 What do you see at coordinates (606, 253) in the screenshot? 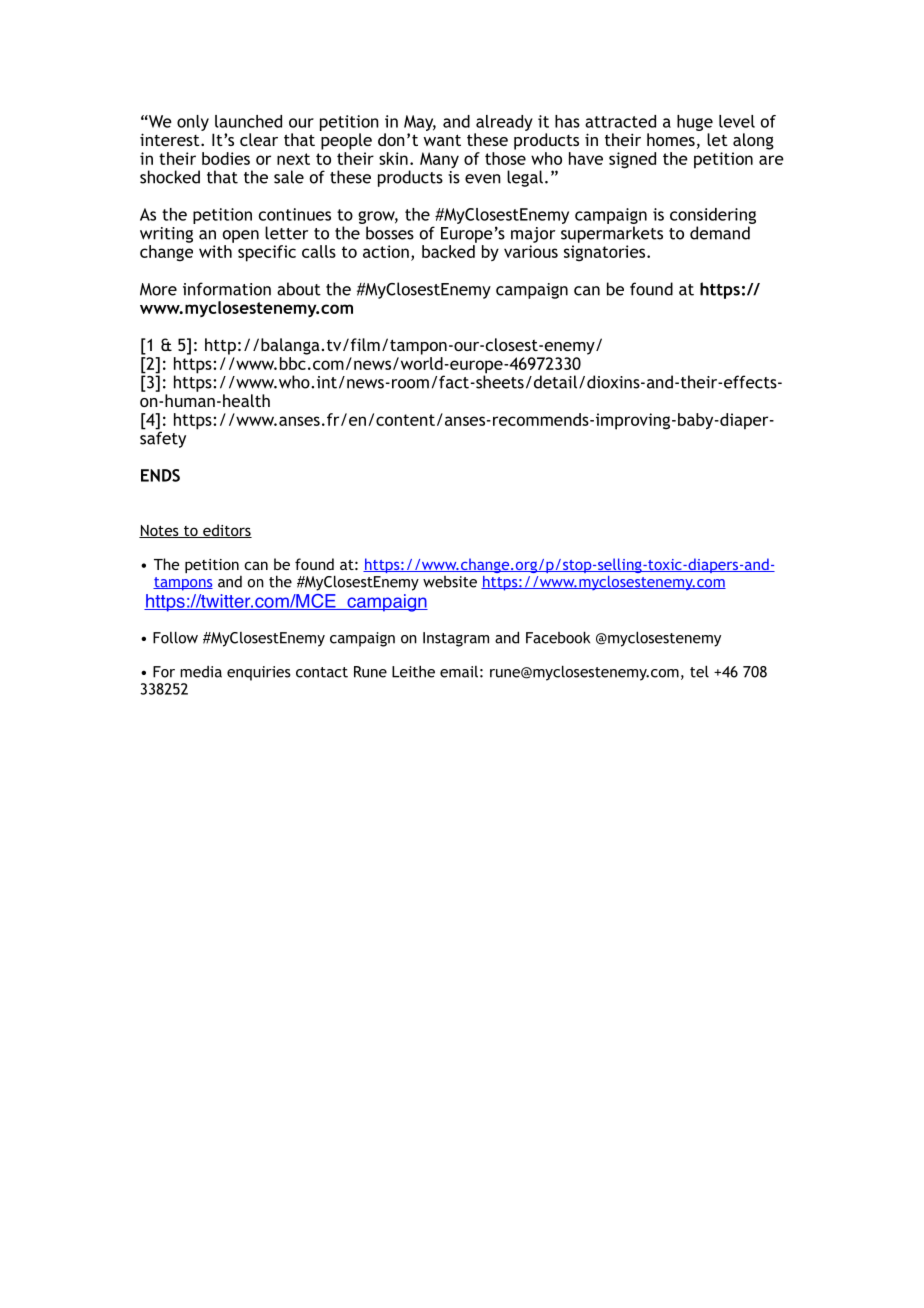
I see `signatories` at bounding box center [606, 253].
